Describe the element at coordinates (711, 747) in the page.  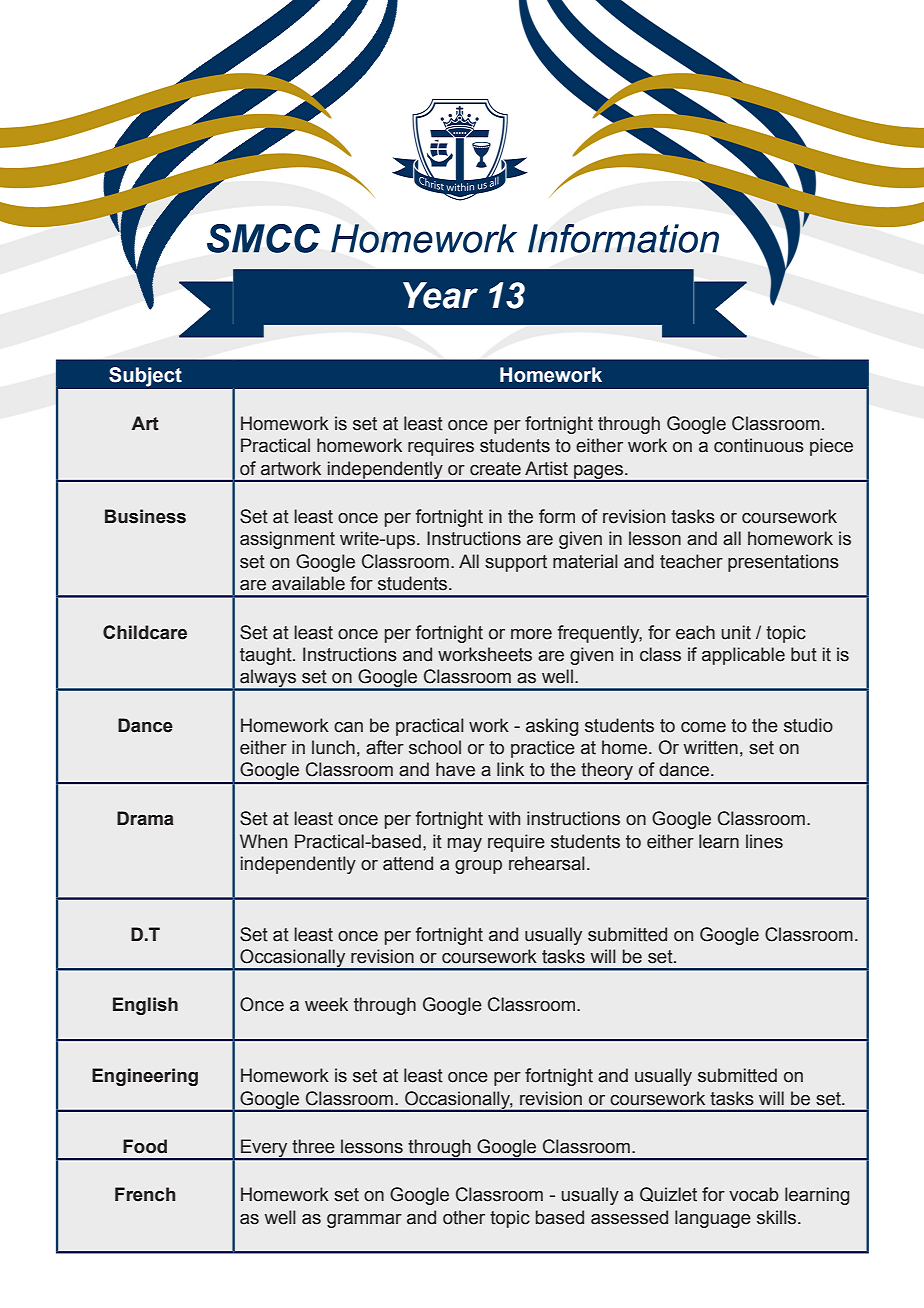
I see `written` at that location.
